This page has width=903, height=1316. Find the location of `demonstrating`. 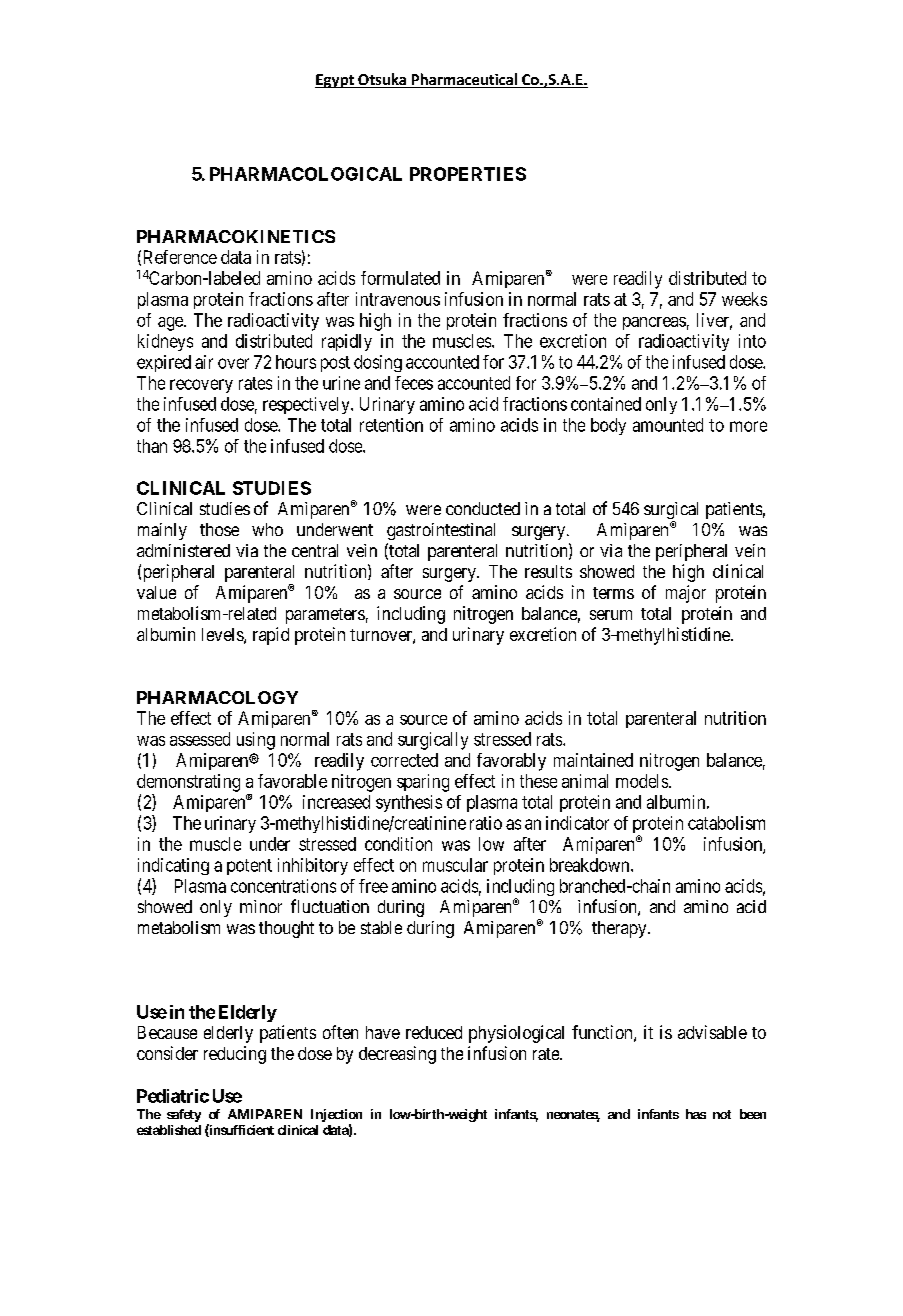

demonstrating is located at coordinates (188, 783).
